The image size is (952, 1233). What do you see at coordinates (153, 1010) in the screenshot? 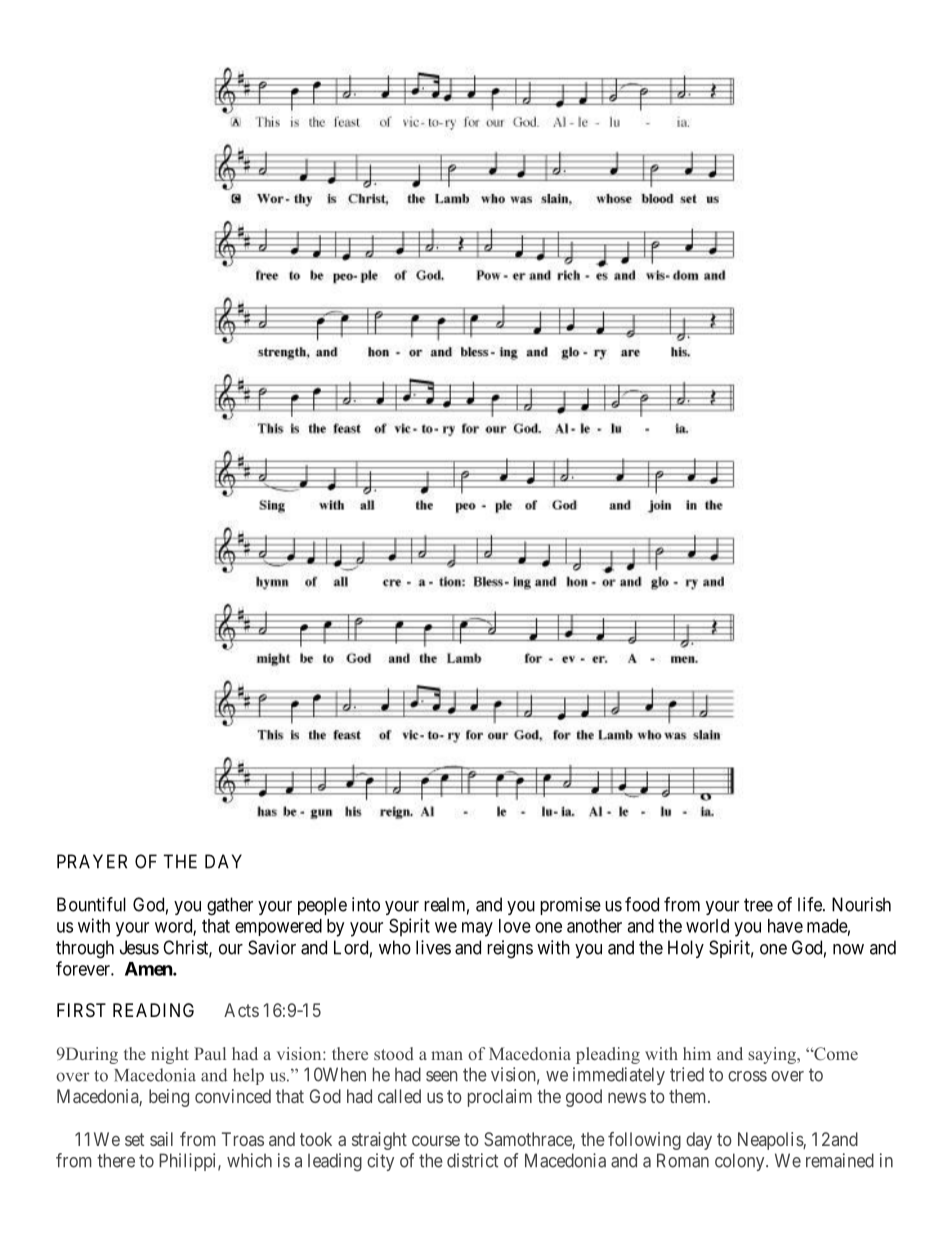
I see `READING` at bounding box center [153, 1010].
